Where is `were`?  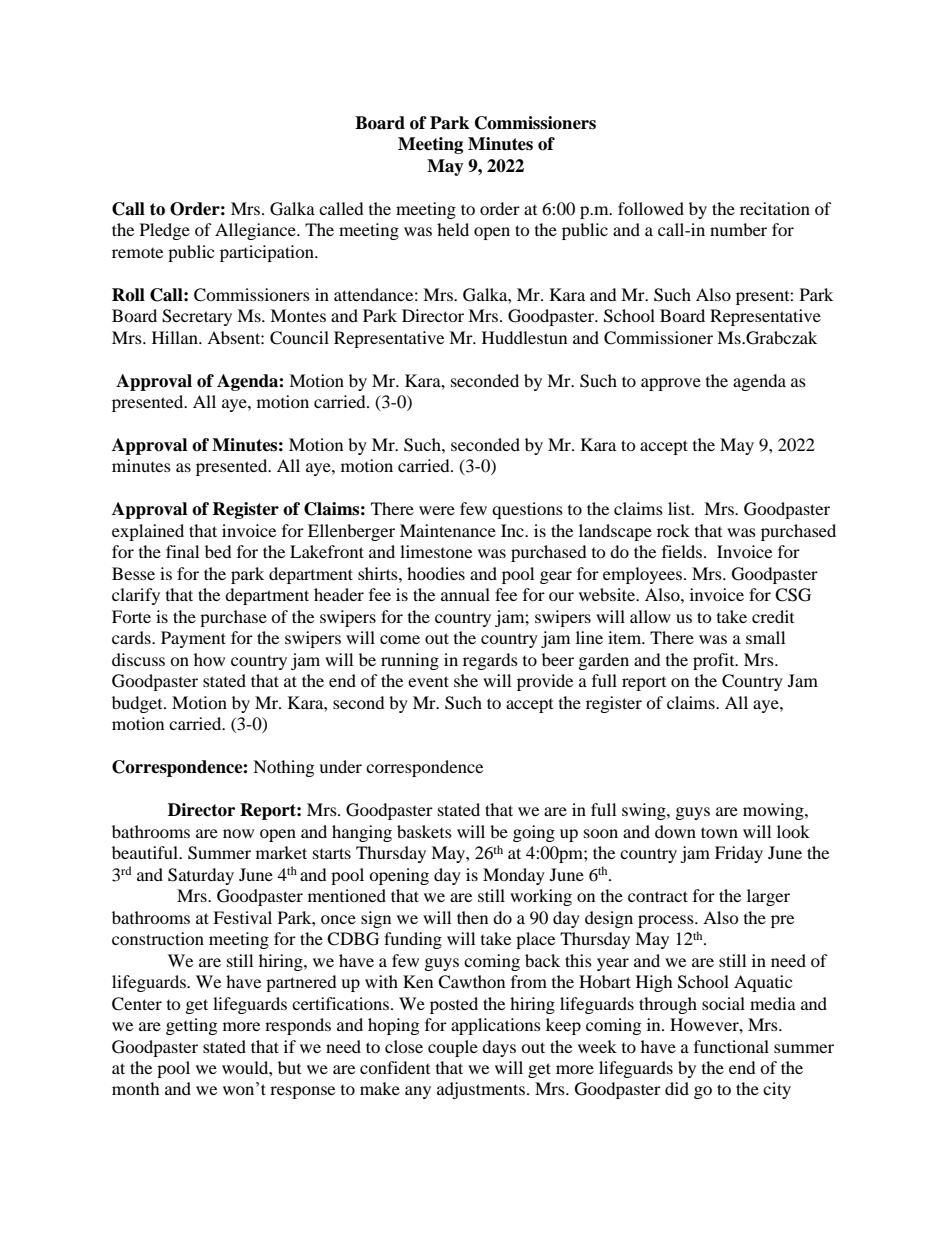 were is located at coordinates (437, 510).
